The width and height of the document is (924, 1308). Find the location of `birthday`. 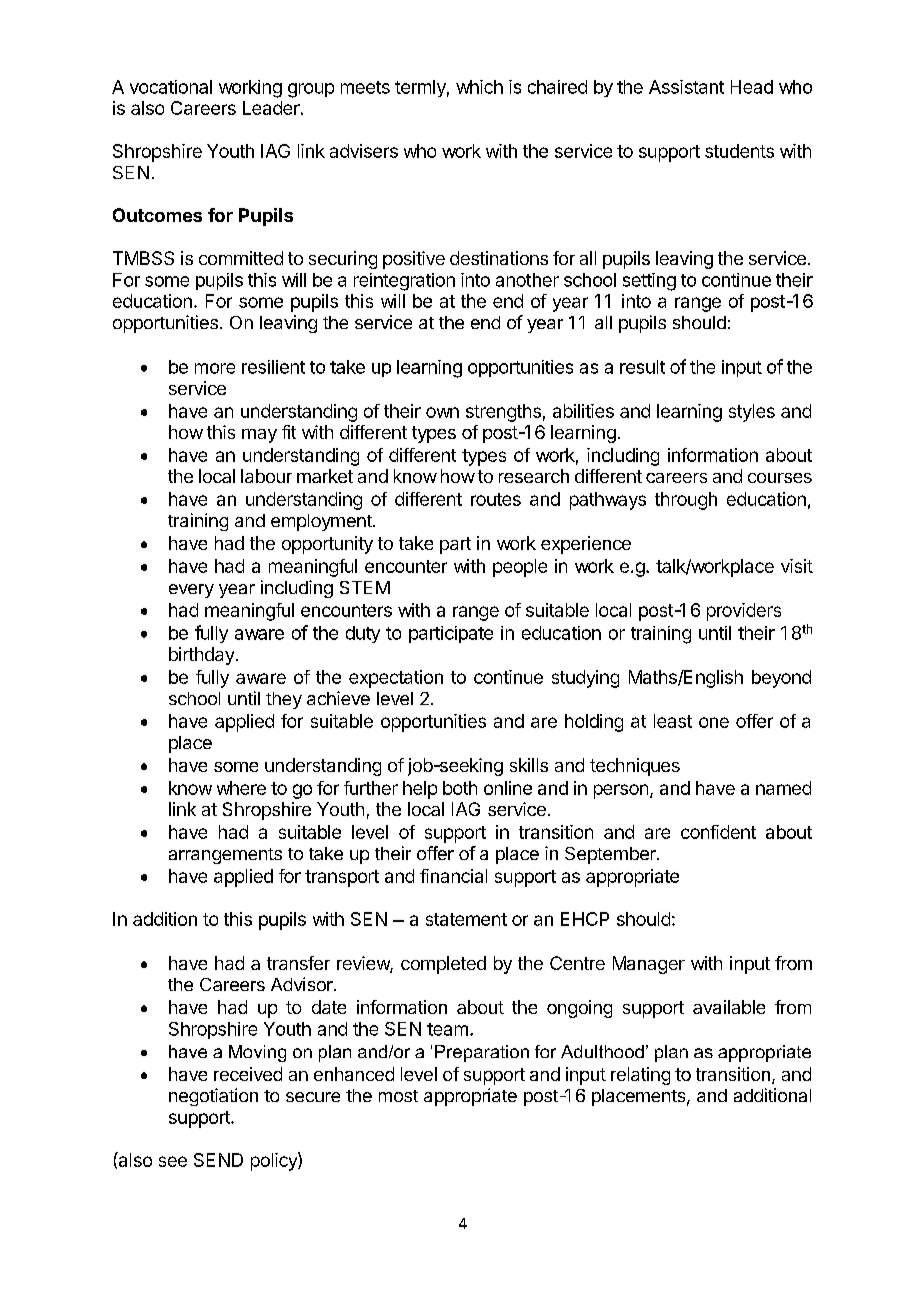

birthday is located at coordinates (201, 656).
